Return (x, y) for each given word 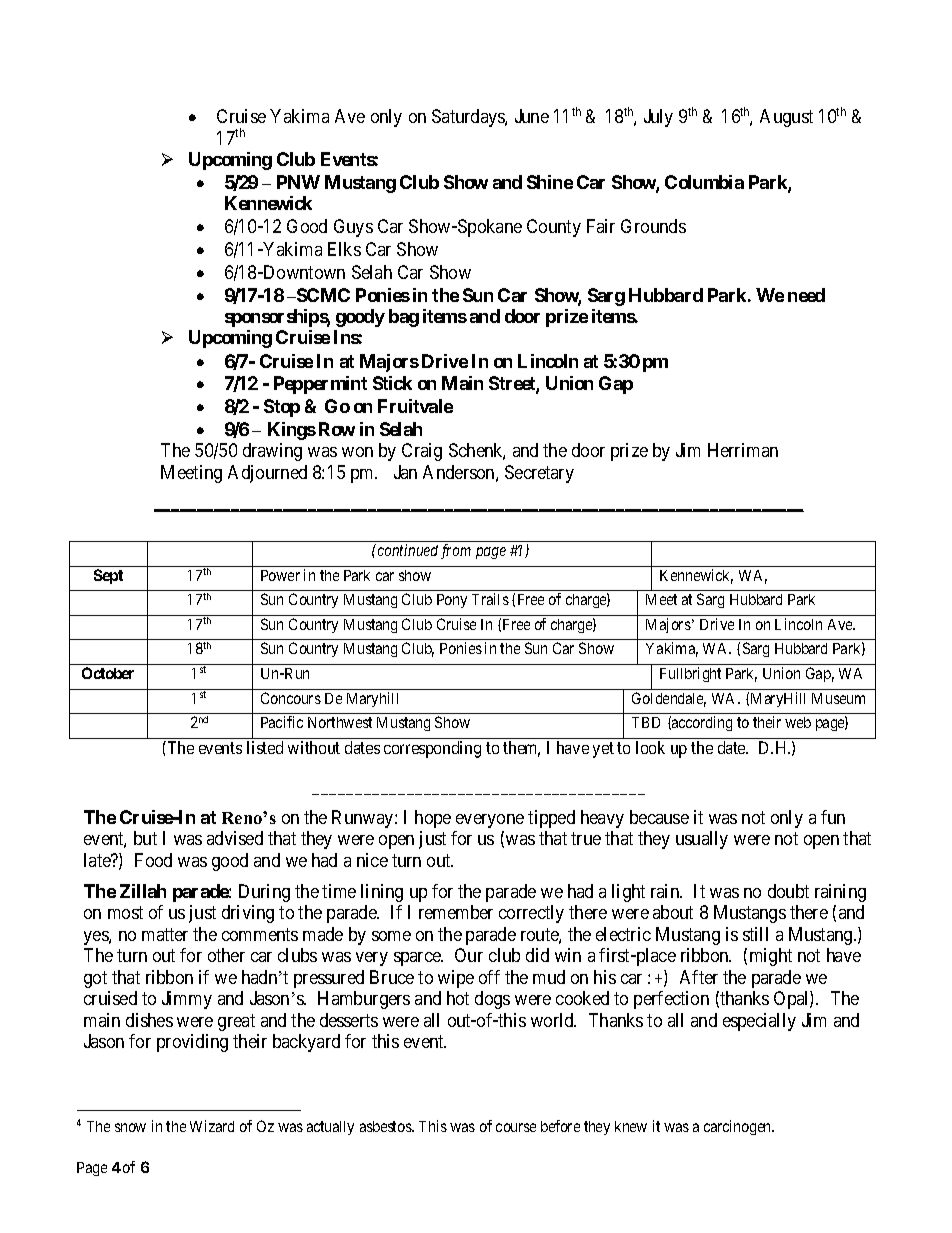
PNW (298, 182)
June (532, 116)
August (786, 118)
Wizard (212, 1126)
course (516, 1127)
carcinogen (739, 1127)
